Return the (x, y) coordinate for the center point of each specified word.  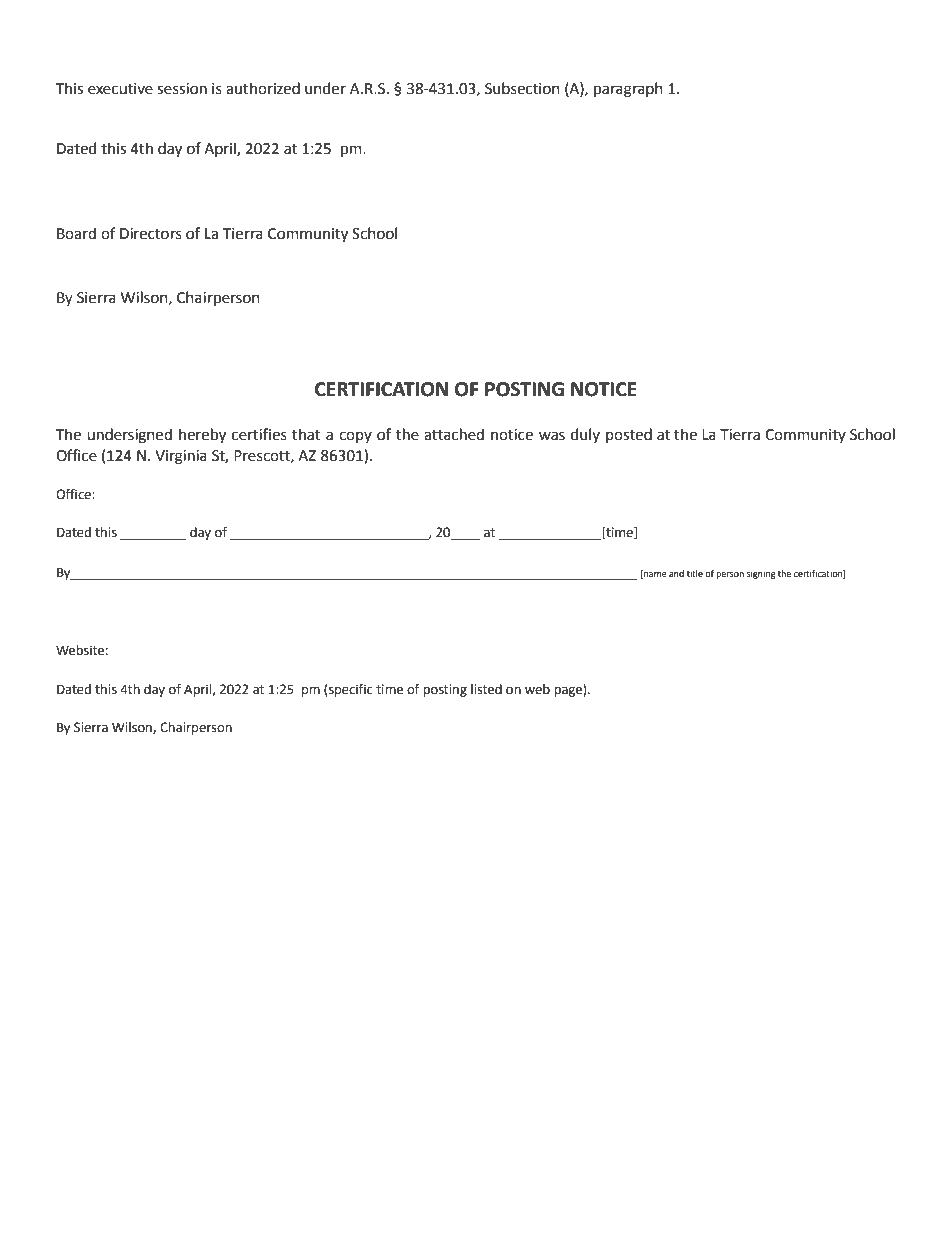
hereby (202, 436)
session (182, 89)
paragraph (628, 90)
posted (629, 435)
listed (486, 689)
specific (350, 690)
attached (454, 434)
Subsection (522, 88)
